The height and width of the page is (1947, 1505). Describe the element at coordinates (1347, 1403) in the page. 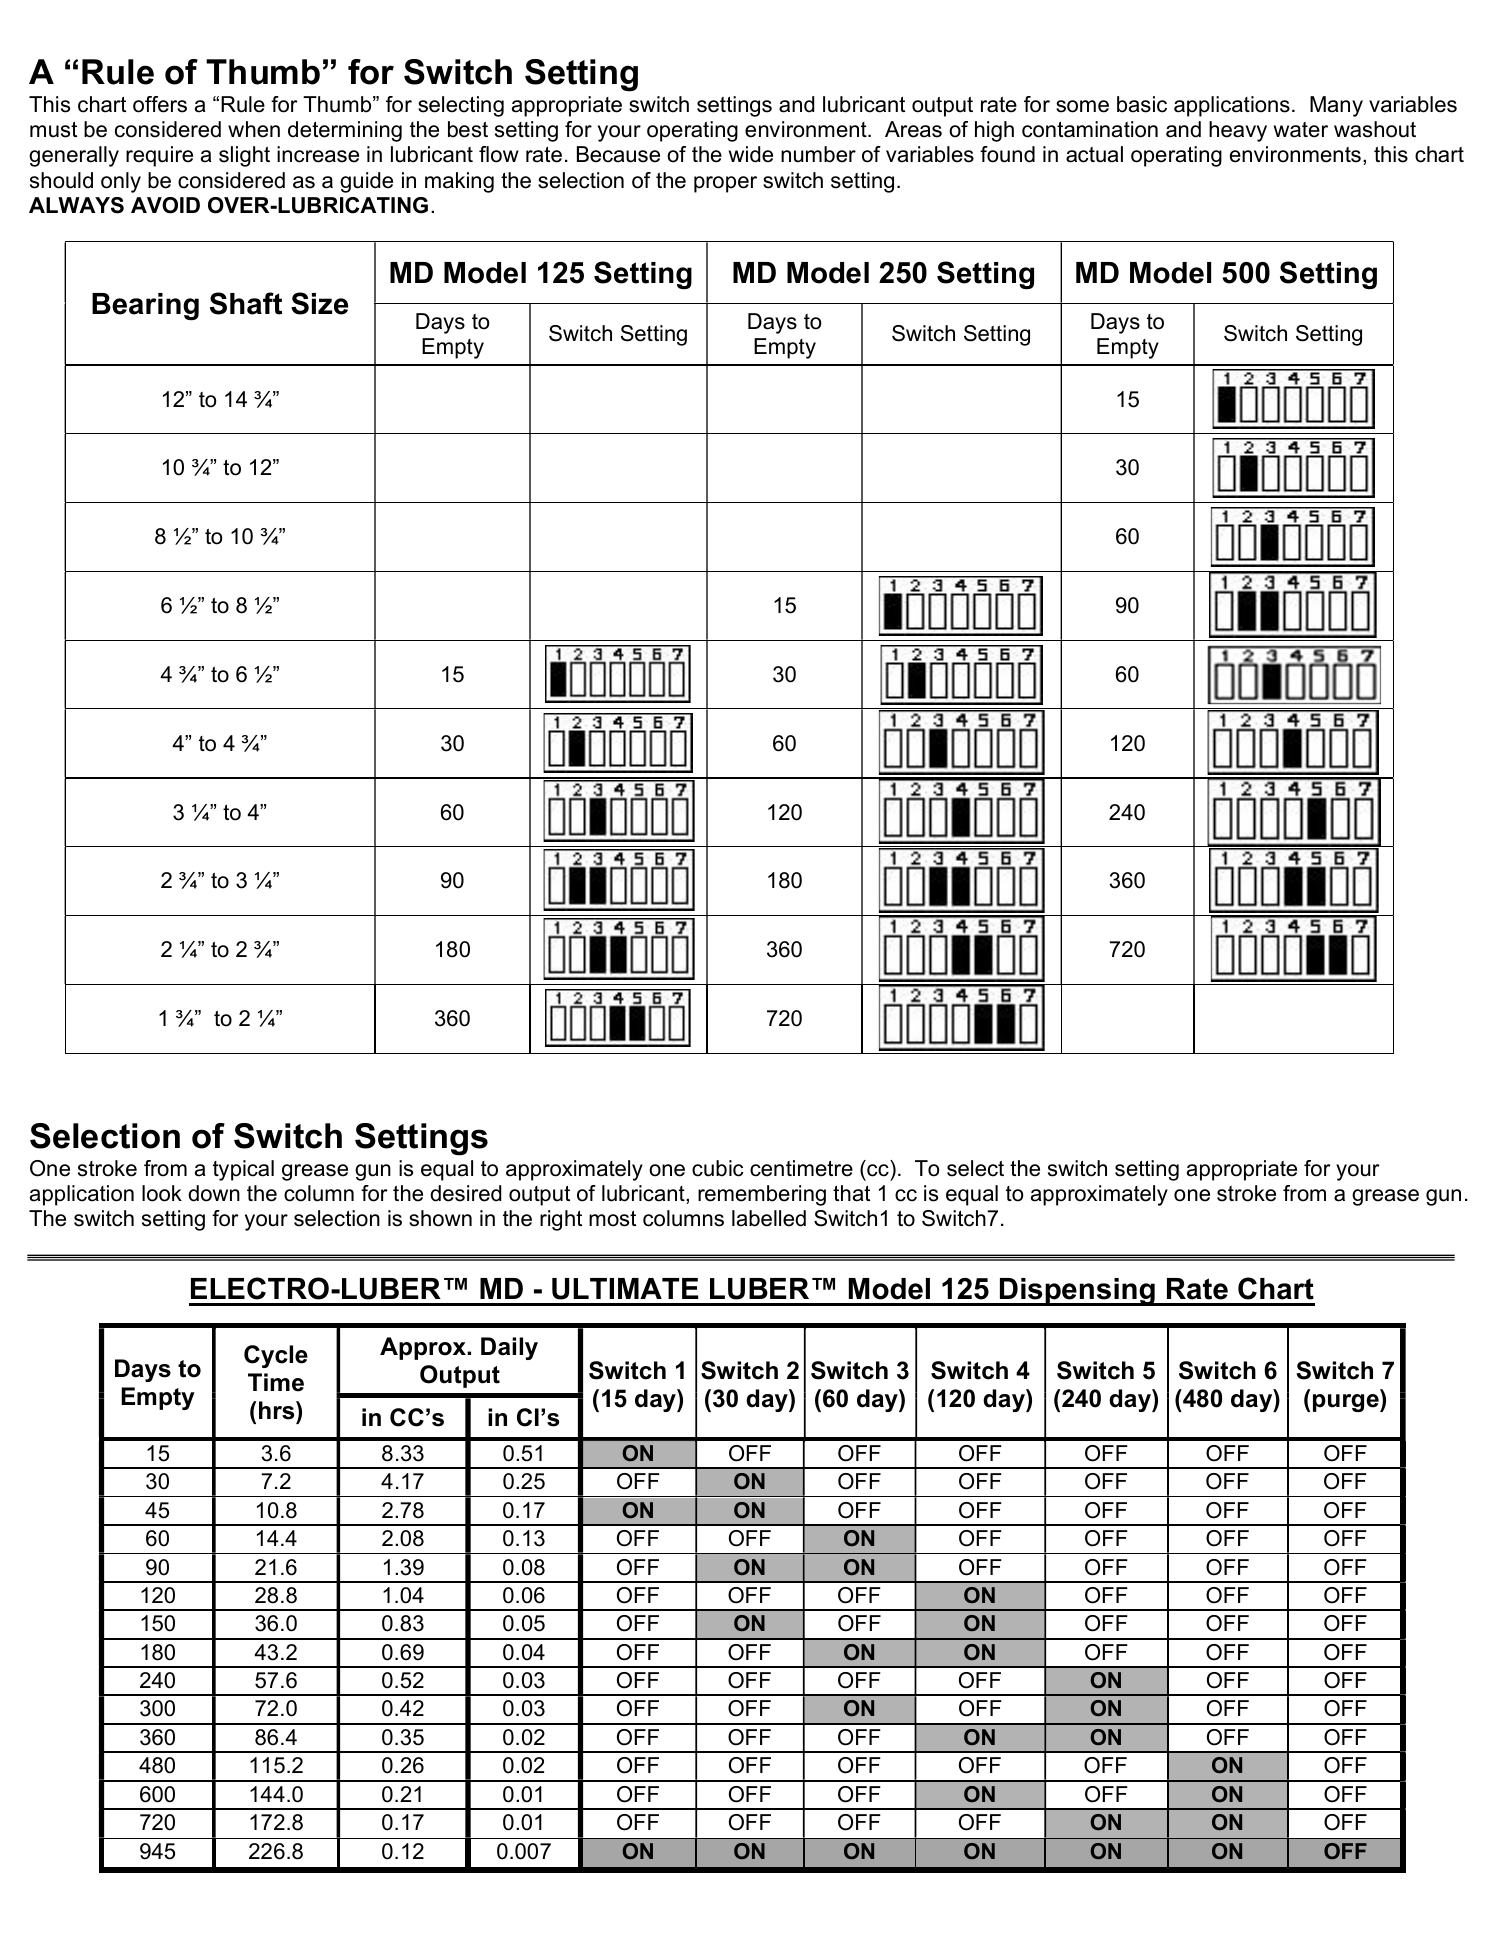

I see `purge` at that location.
